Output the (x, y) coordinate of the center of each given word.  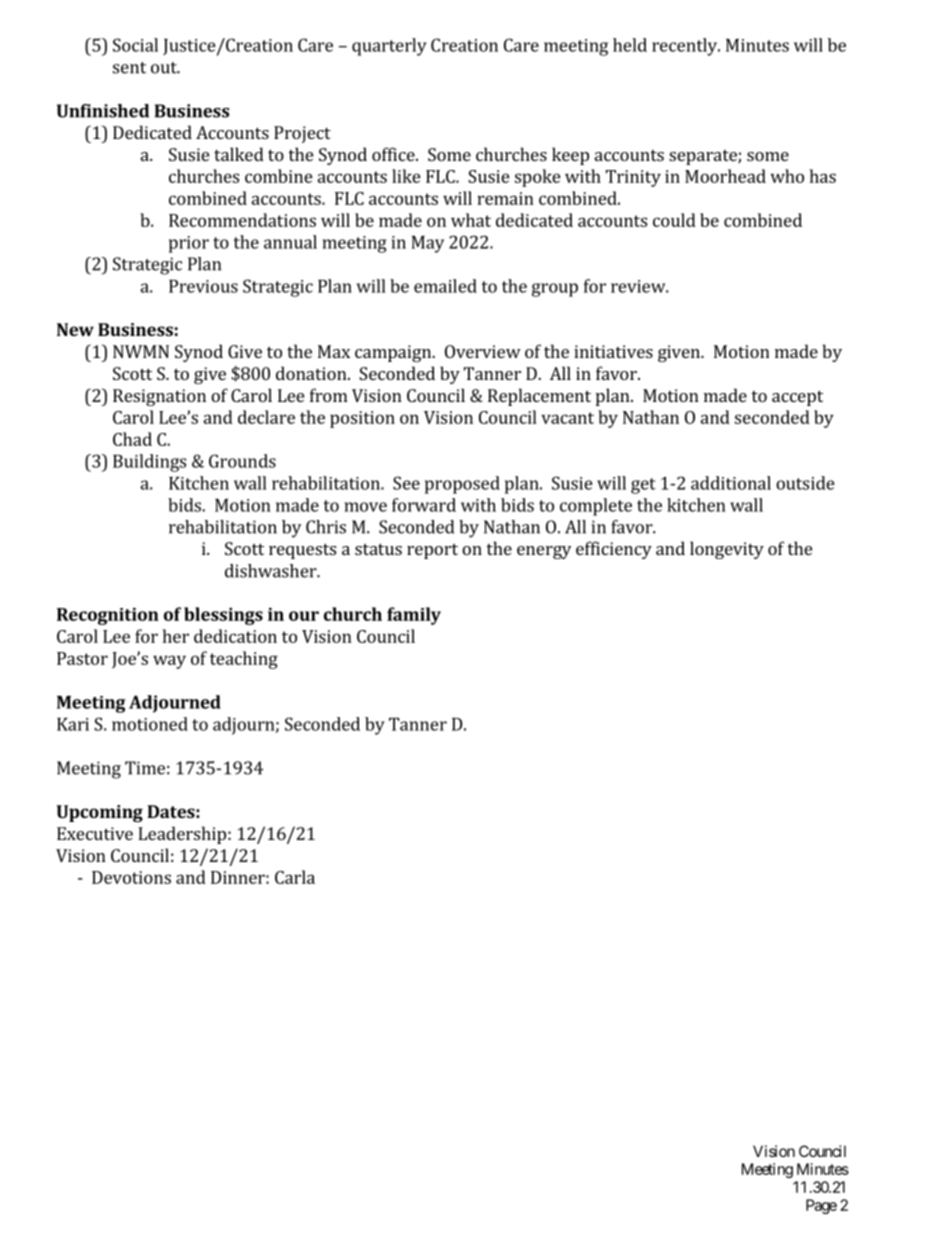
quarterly (389, 47)
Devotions (131, 877)
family (414, 616)
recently (685, 47)
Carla (295, 877)
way (169, 662)
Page (821, 1206)
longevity (727, 550)
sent (129, 68)
